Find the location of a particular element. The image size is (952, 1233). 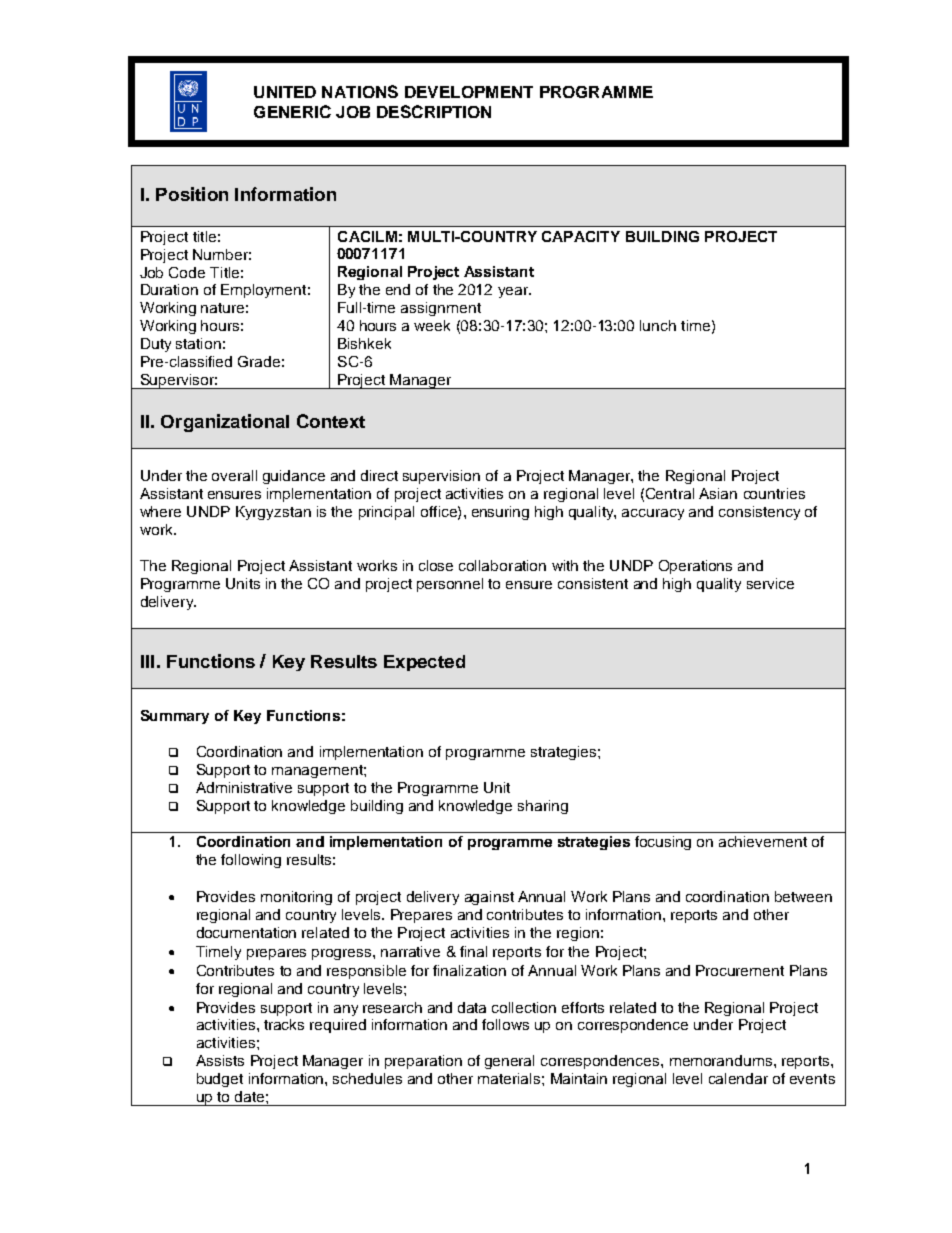

DEVELOPMENT is located at coordinates (469, 92).
